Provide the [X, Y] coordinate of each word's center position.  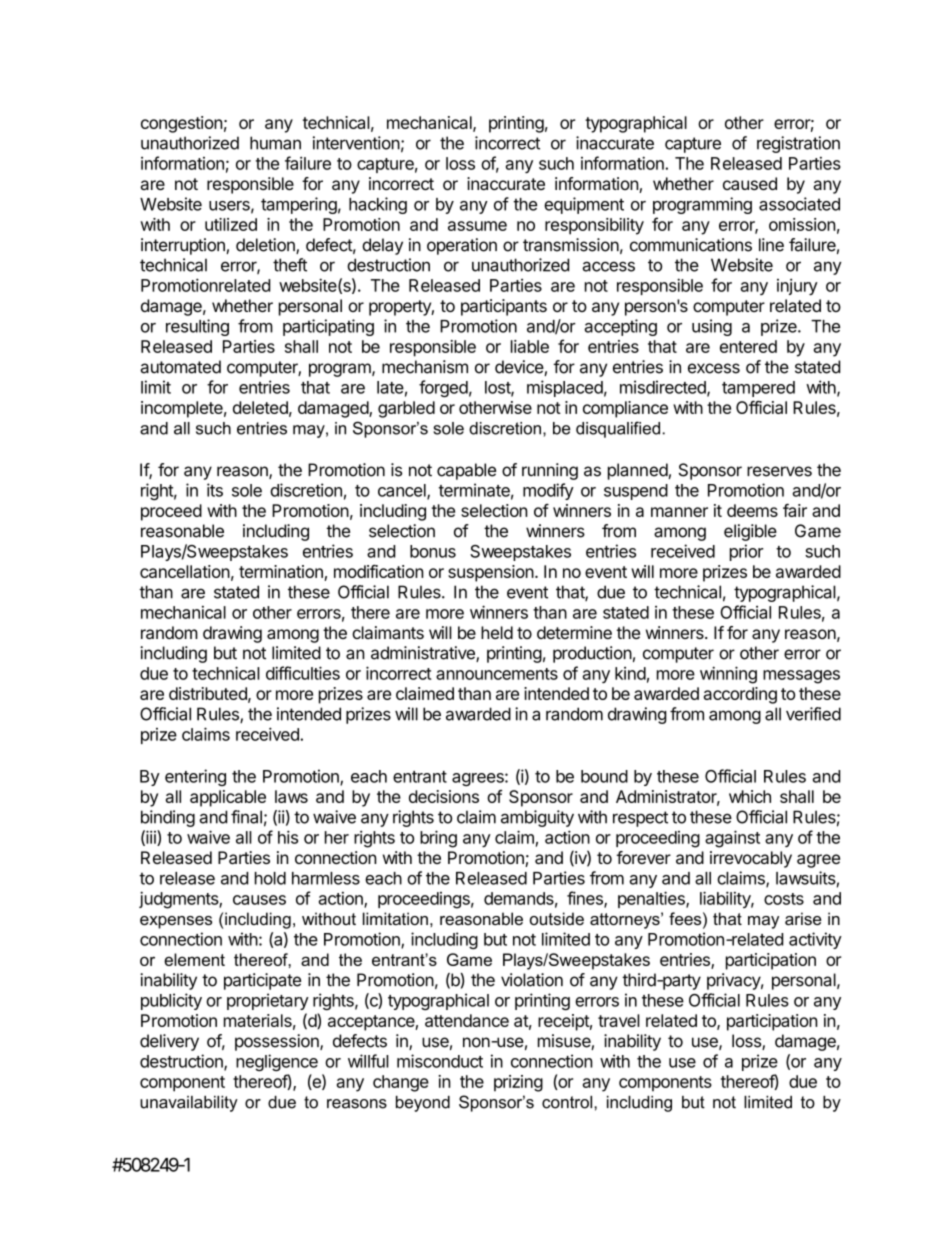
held [497, 632]
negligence [277, 1062]
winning [728, 675]
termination [282, 573]
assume [477, 226]
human [275, 143]
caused [750, 183]
